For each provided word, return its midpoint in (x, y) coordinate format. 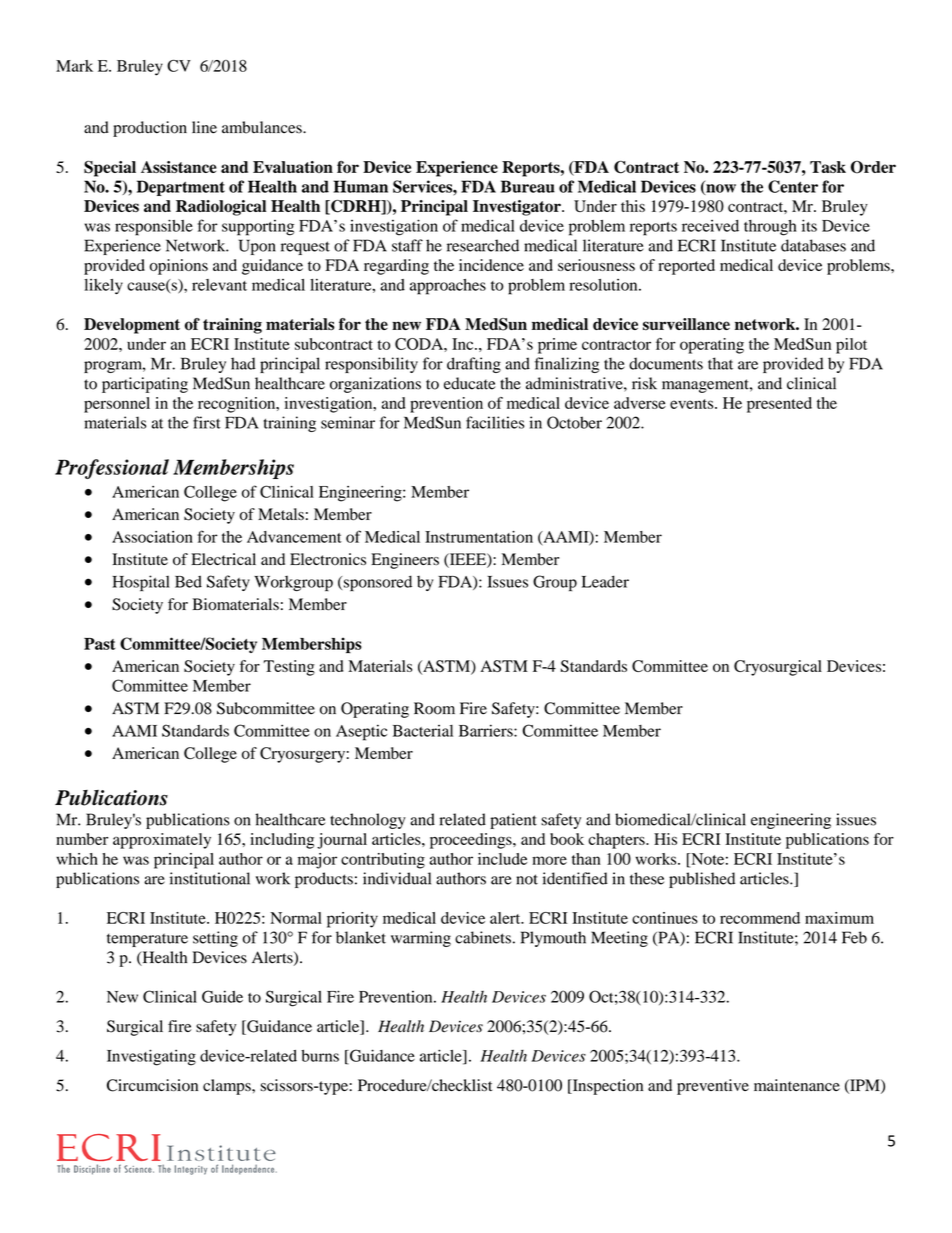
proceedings (472, 841)
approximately (162, 841)
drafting (474, 365)
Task (828, 167)
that (720, 363)
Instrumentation (479, 537)
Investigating (151, 1057)
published (702, 880)
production (150, 129)
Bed (188, 581)
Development (132, 326)
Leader (605, 581)
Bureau (528, 186)
